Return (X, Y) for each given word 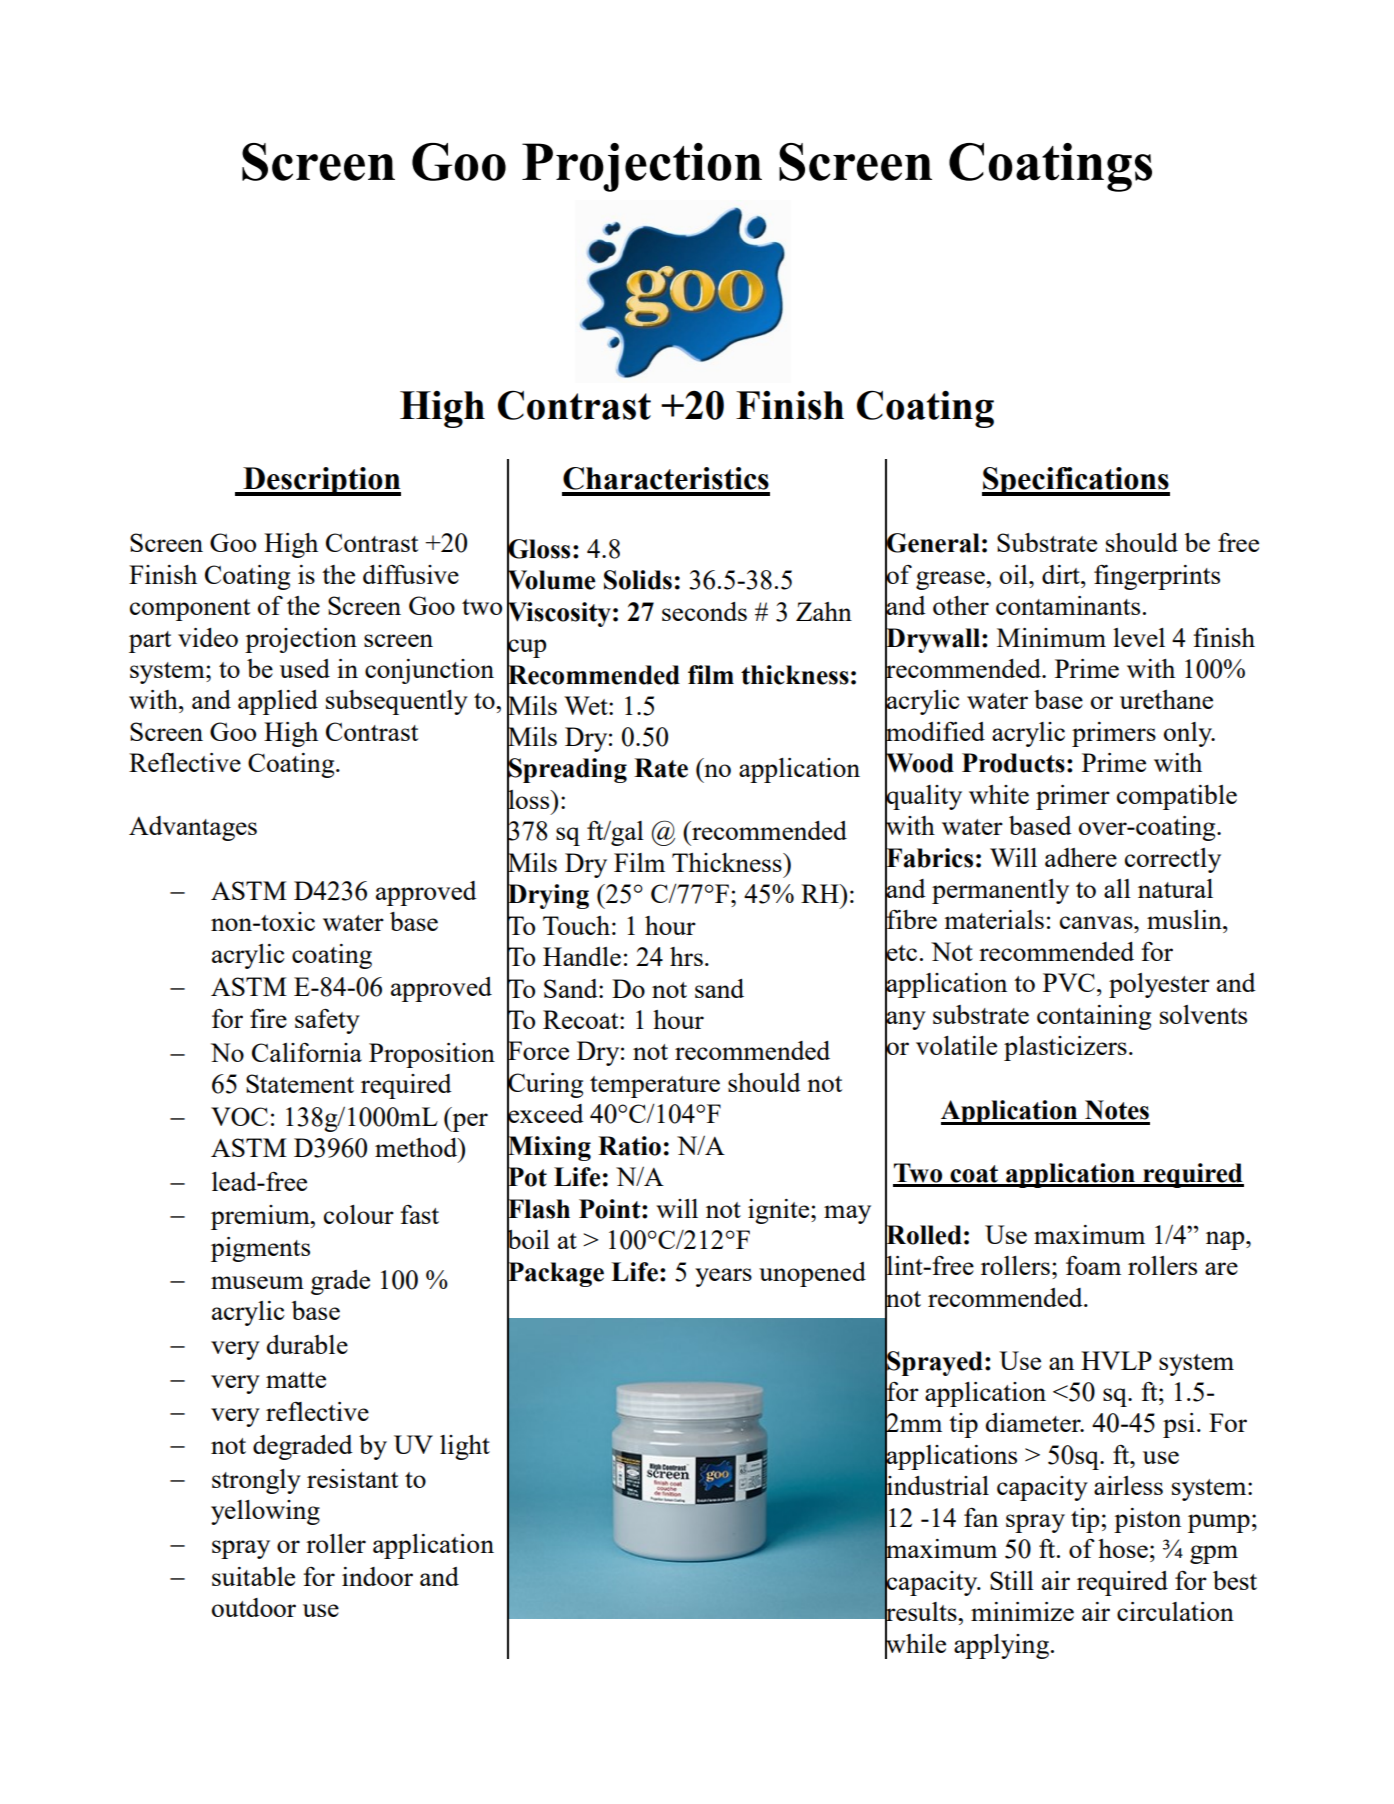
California (307, 1052)
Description (321, 481)
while (915, 1643)
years (723, 1277)
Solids (638, 580)
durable (307, 1344)
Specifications (1076, 481)
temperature (655, 1087)
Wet (587, 705)
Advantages (193, 828)
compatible (1177, 797)
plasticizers (1065, 1048)
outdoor (254, 1607)
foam (1093, 1265)
